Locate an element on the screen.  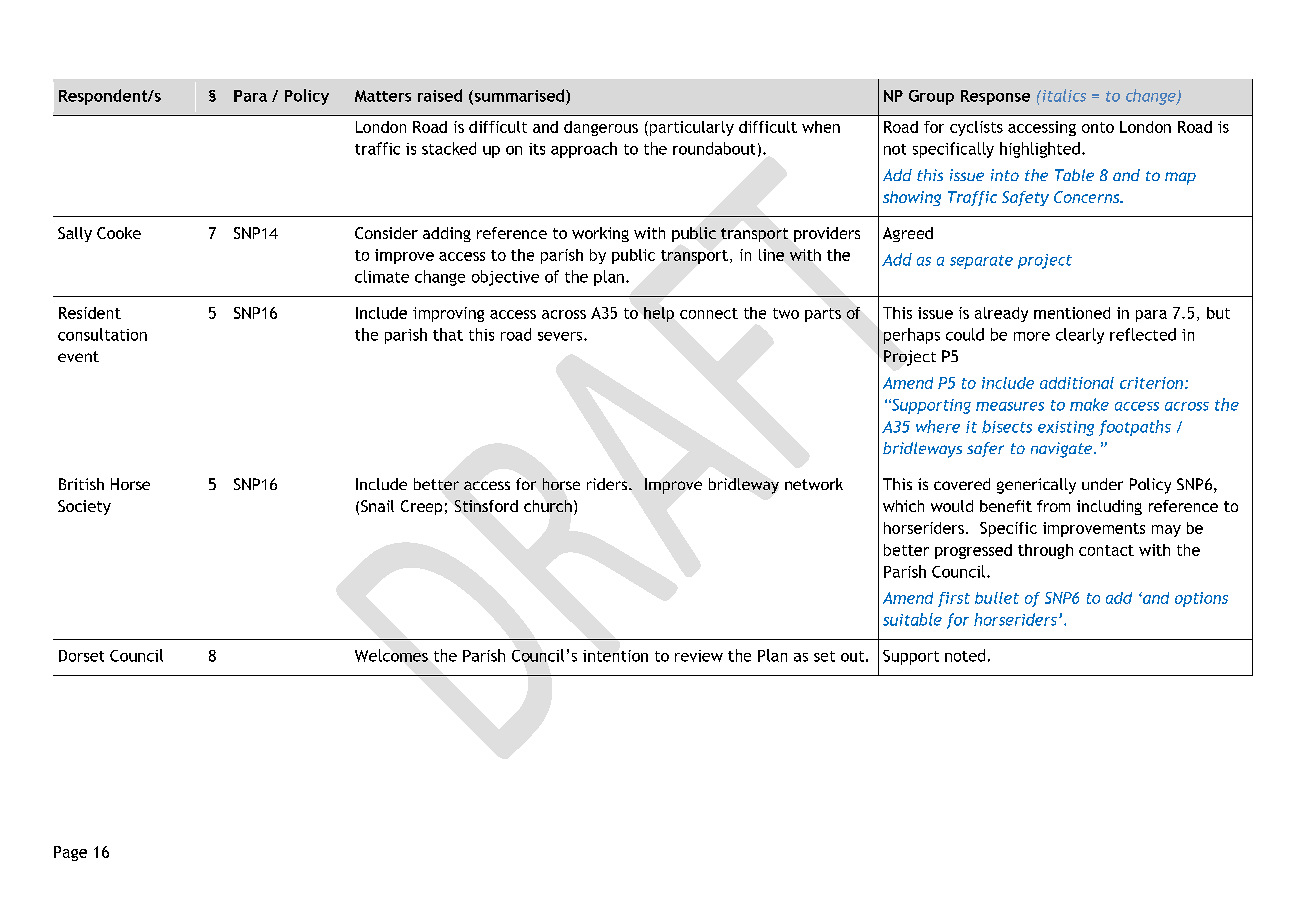
review is located at coordinates (699, 656).
